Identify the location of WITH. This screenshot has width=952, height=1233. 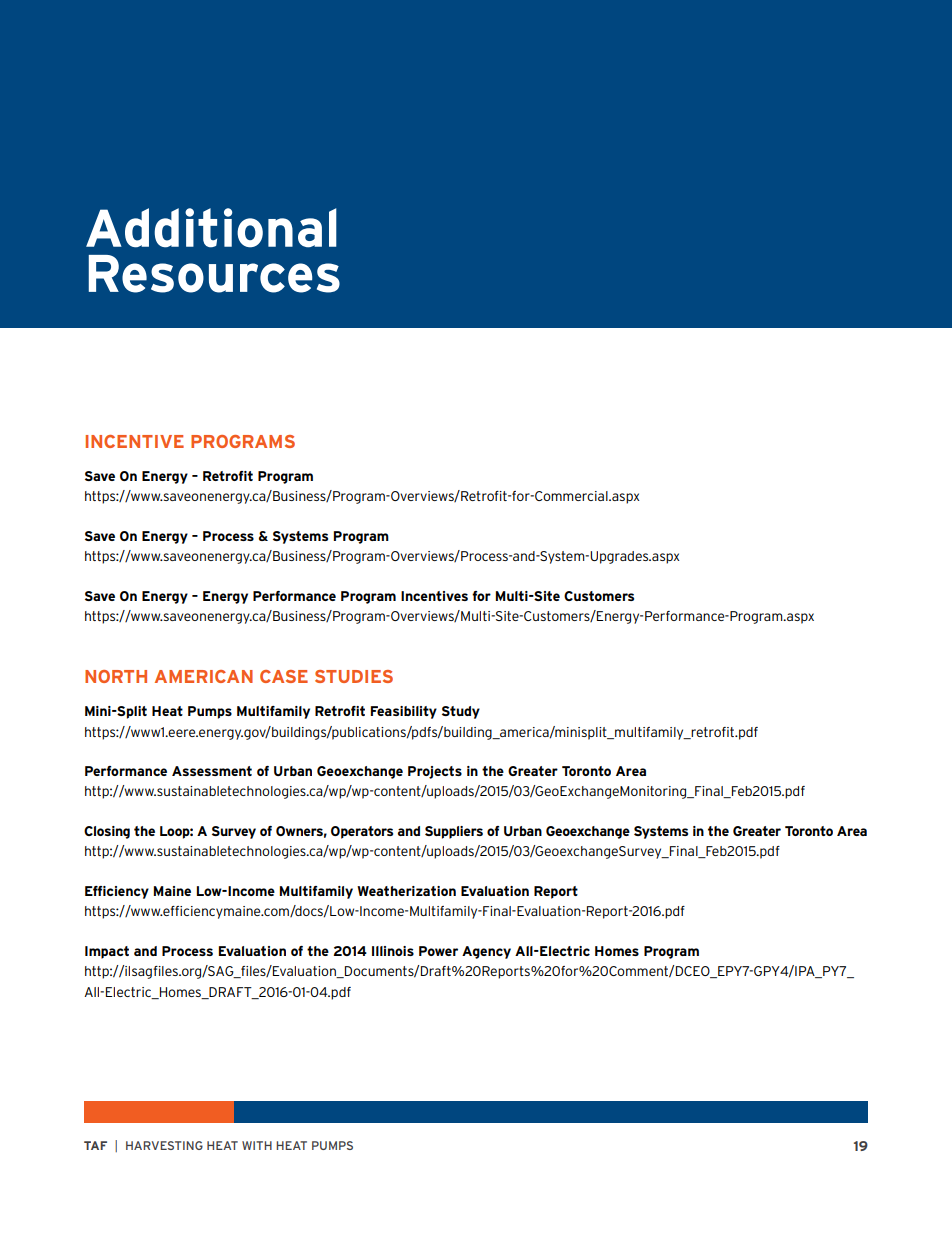
(257, 1145).
